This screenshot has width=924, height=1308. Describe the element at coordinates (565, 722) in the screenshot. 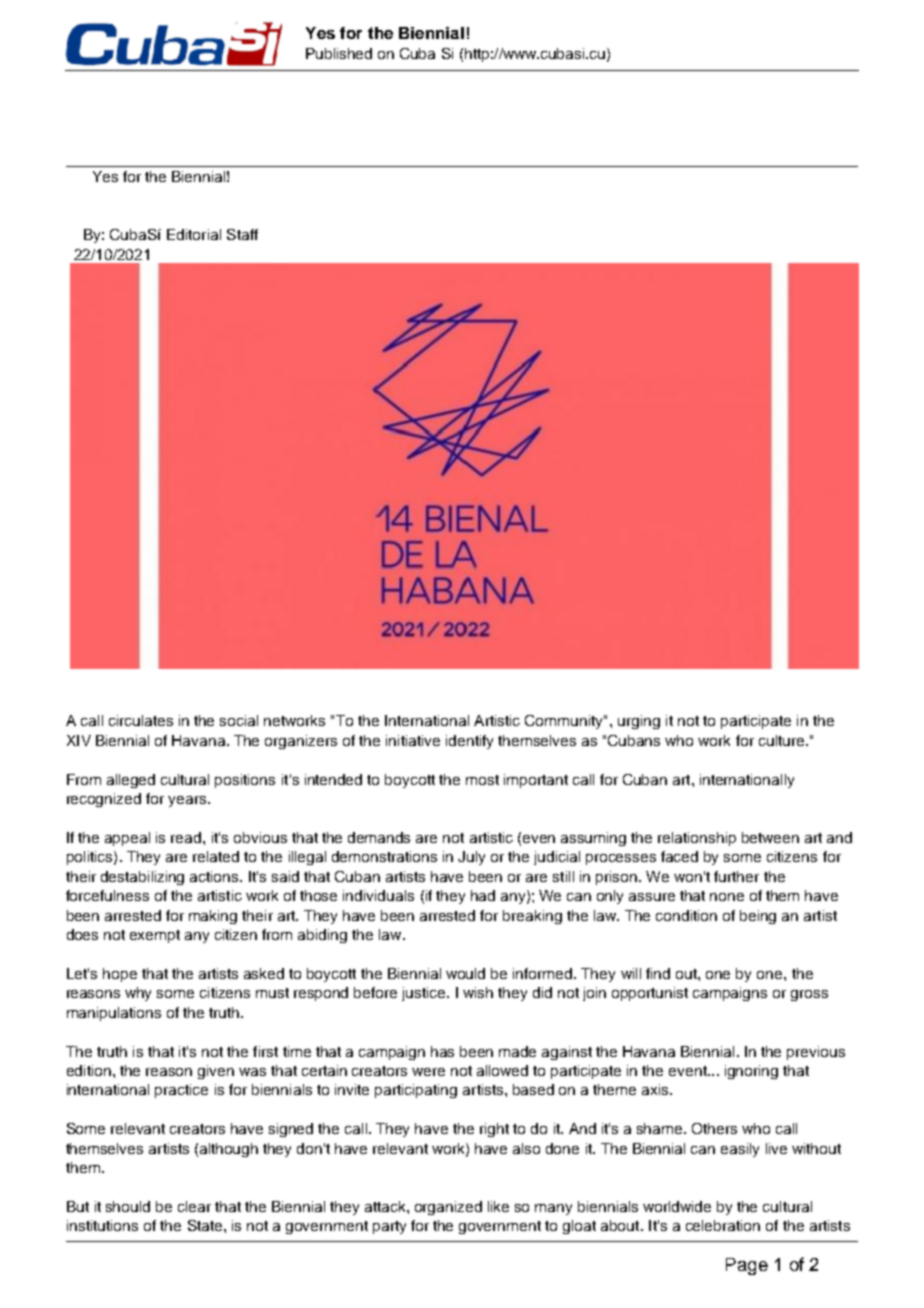

I see `Community` at that location.
